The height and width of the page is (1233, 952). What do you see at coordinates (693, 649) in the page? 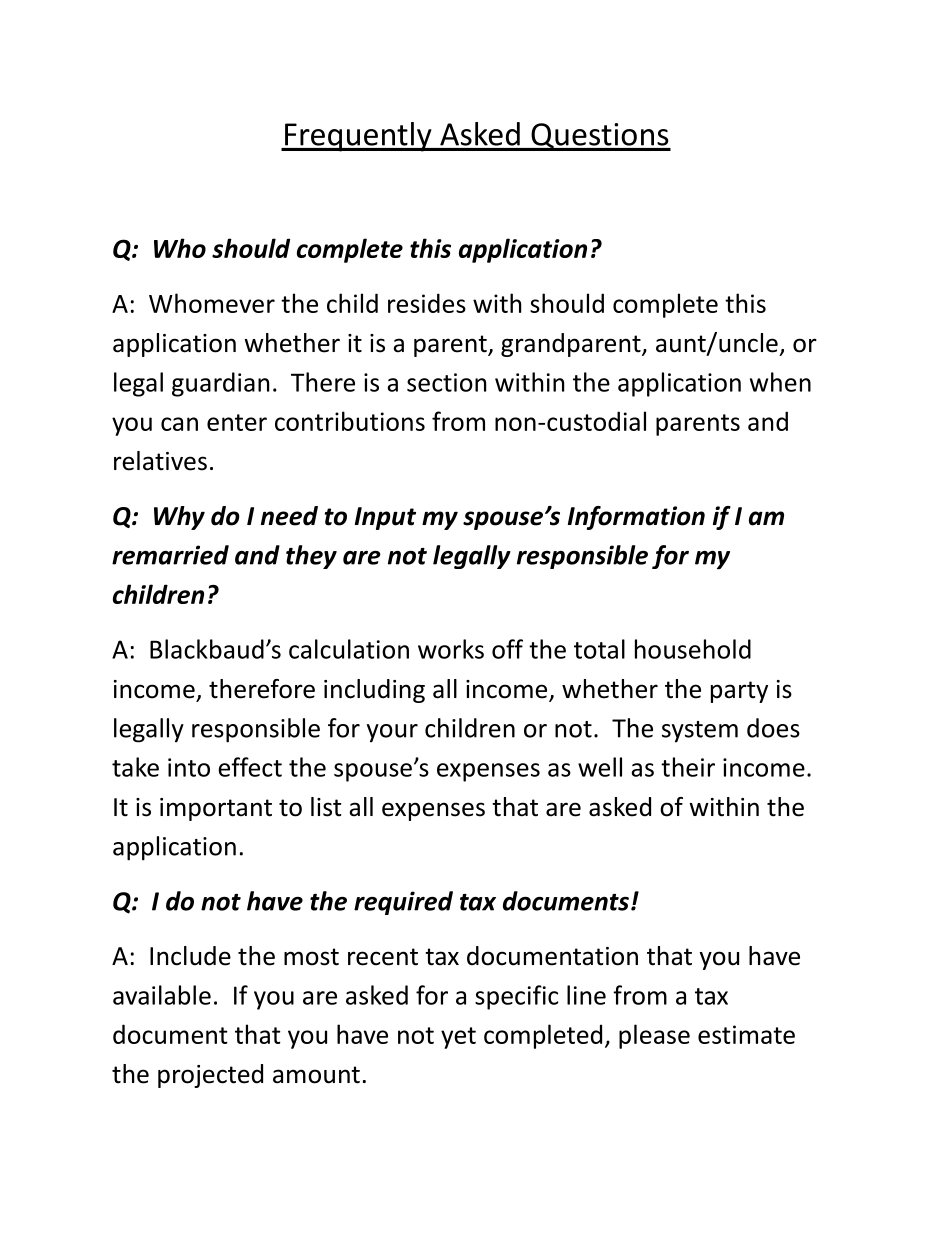
I see `household` at bounding box center [693, 649].
